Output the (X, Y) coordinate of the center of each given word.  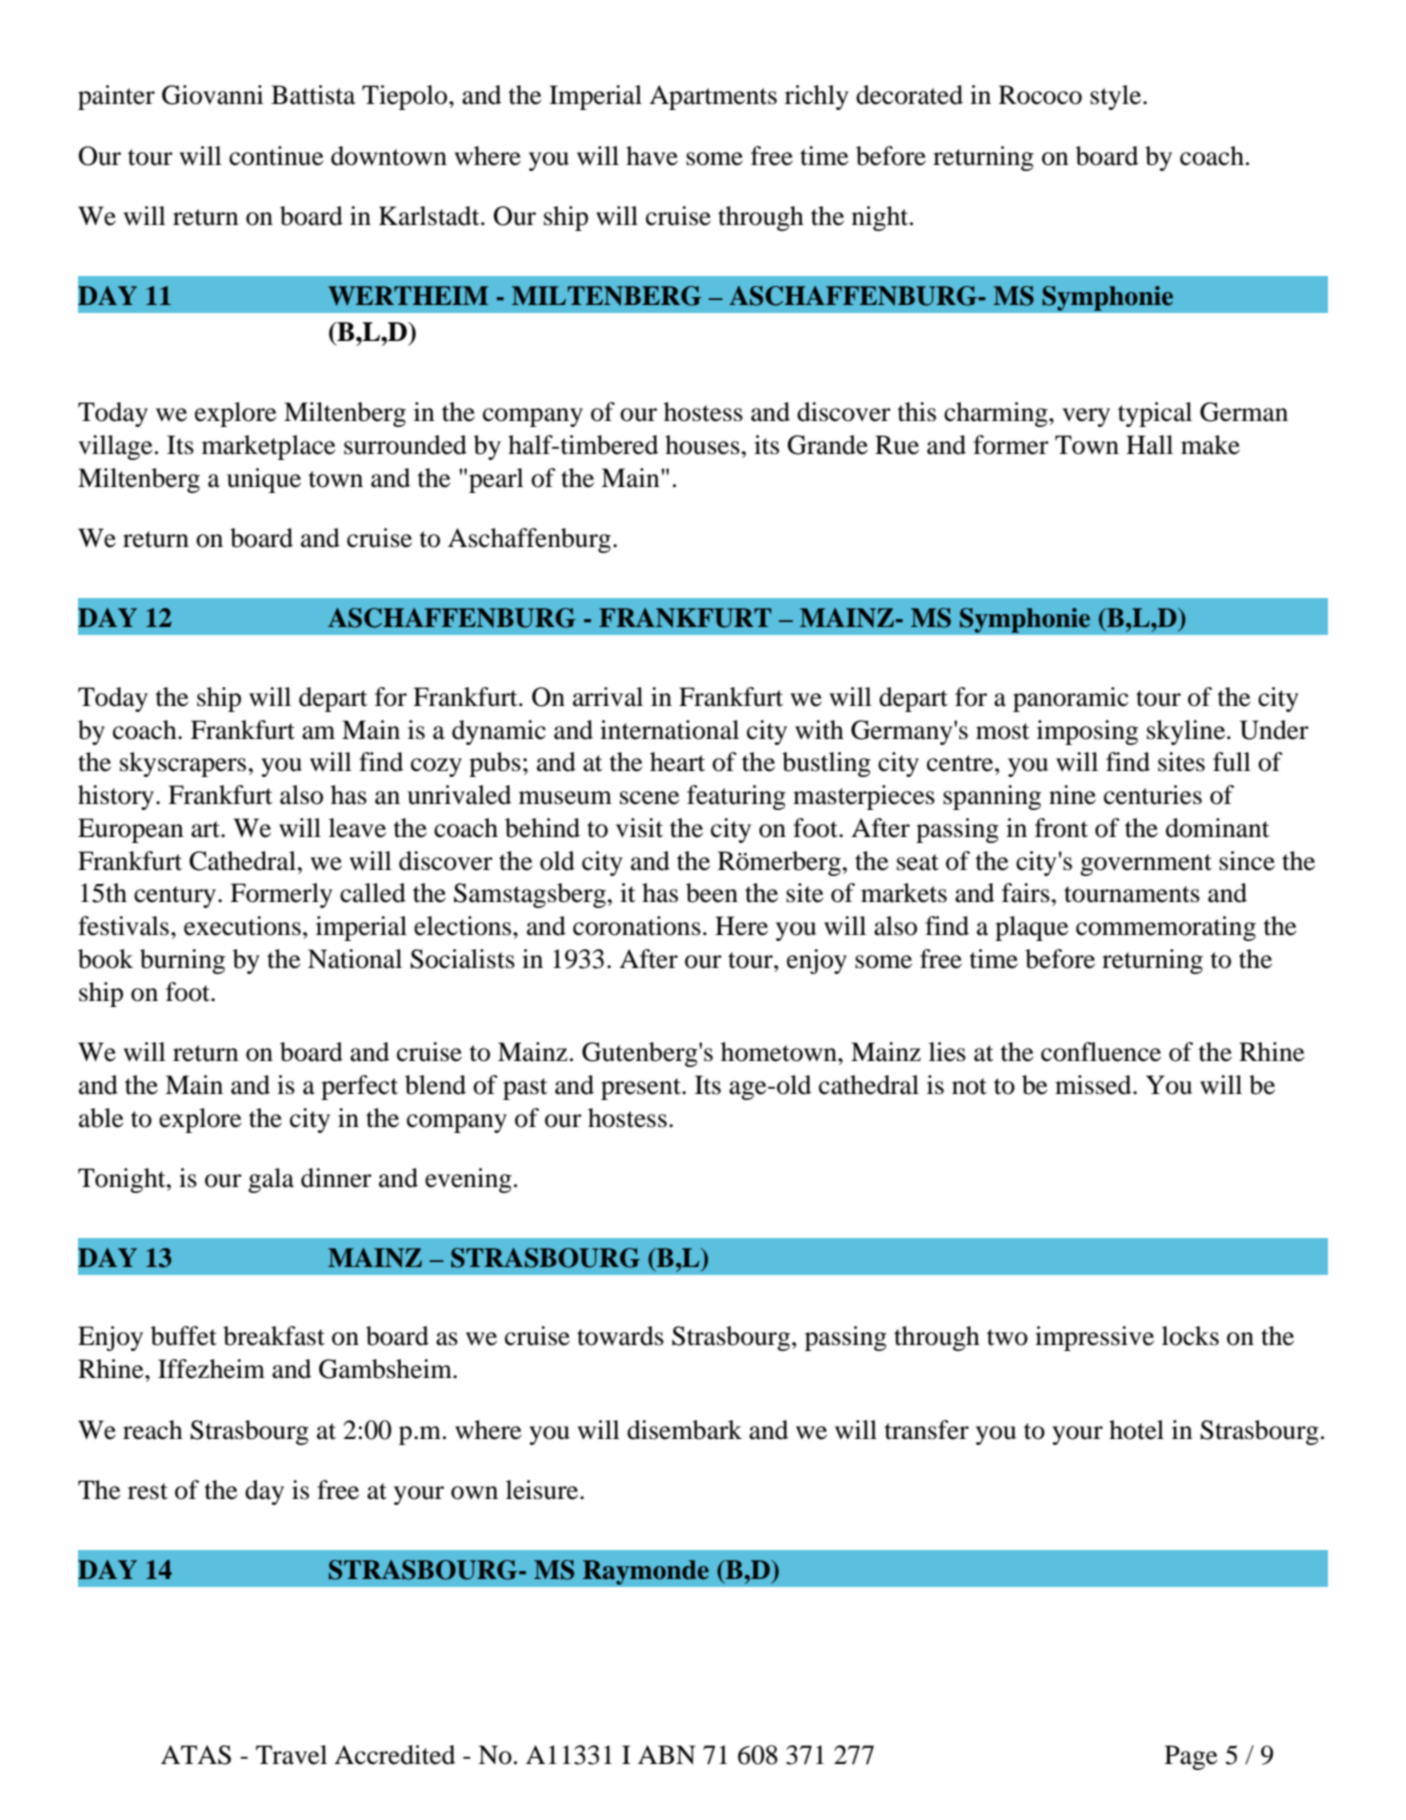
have (652, 156)
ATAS (196, 1755)
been (712, 893)
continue (276, 156)
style (1117, 97)
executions (242, 926)
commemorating (1166, 928)
